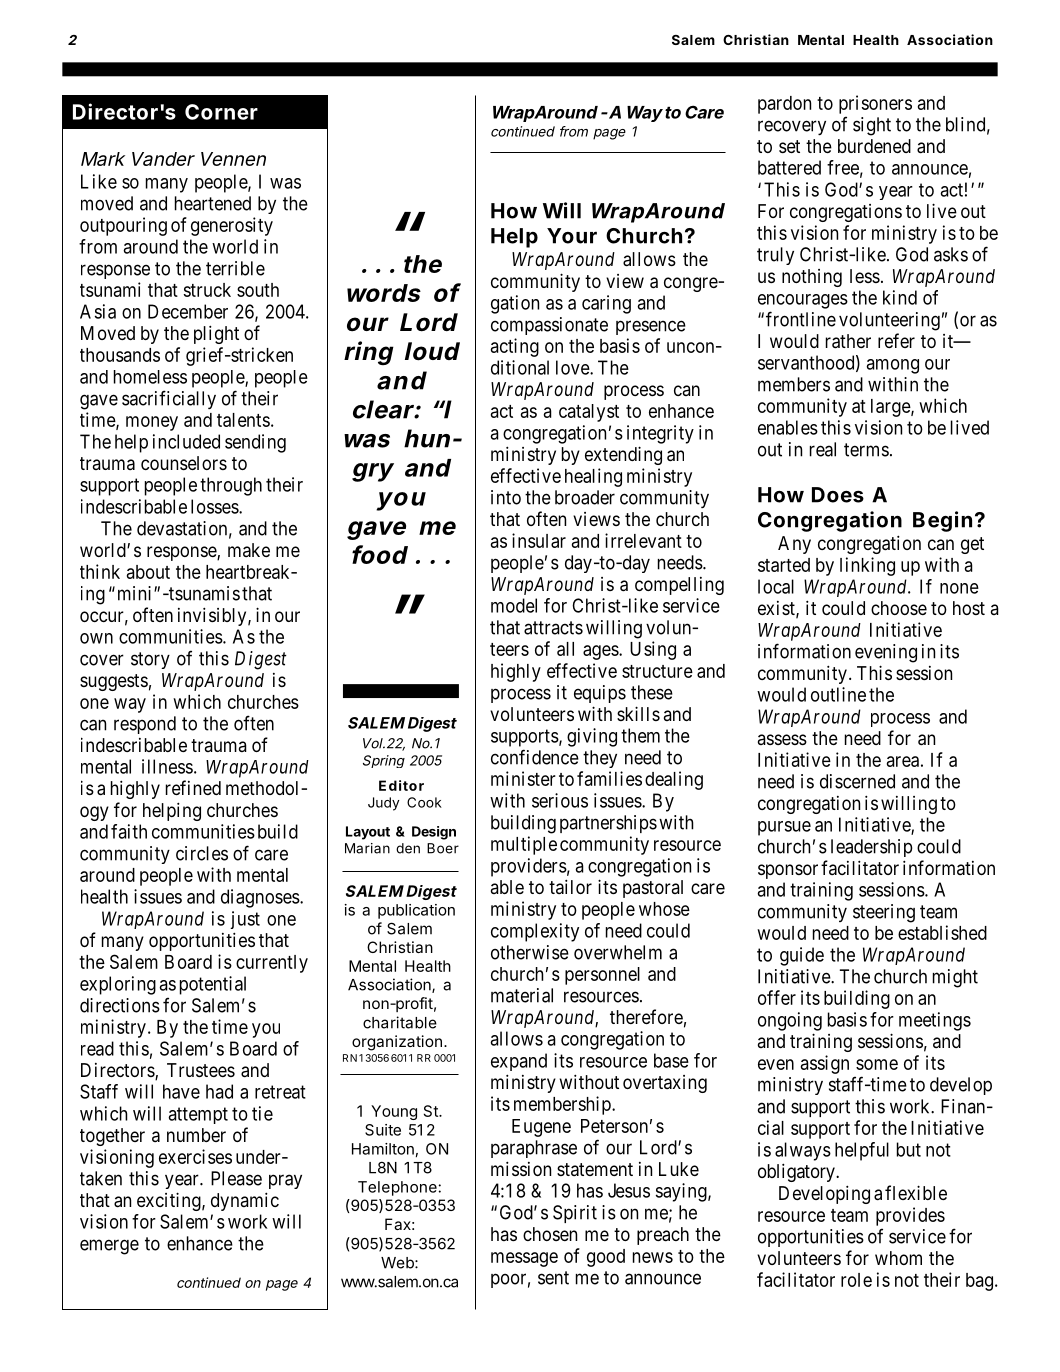 The image size is (1060, 1372). Describe the element at coordinates (245, 1201) in the document. I see `dynamic` at that location.
